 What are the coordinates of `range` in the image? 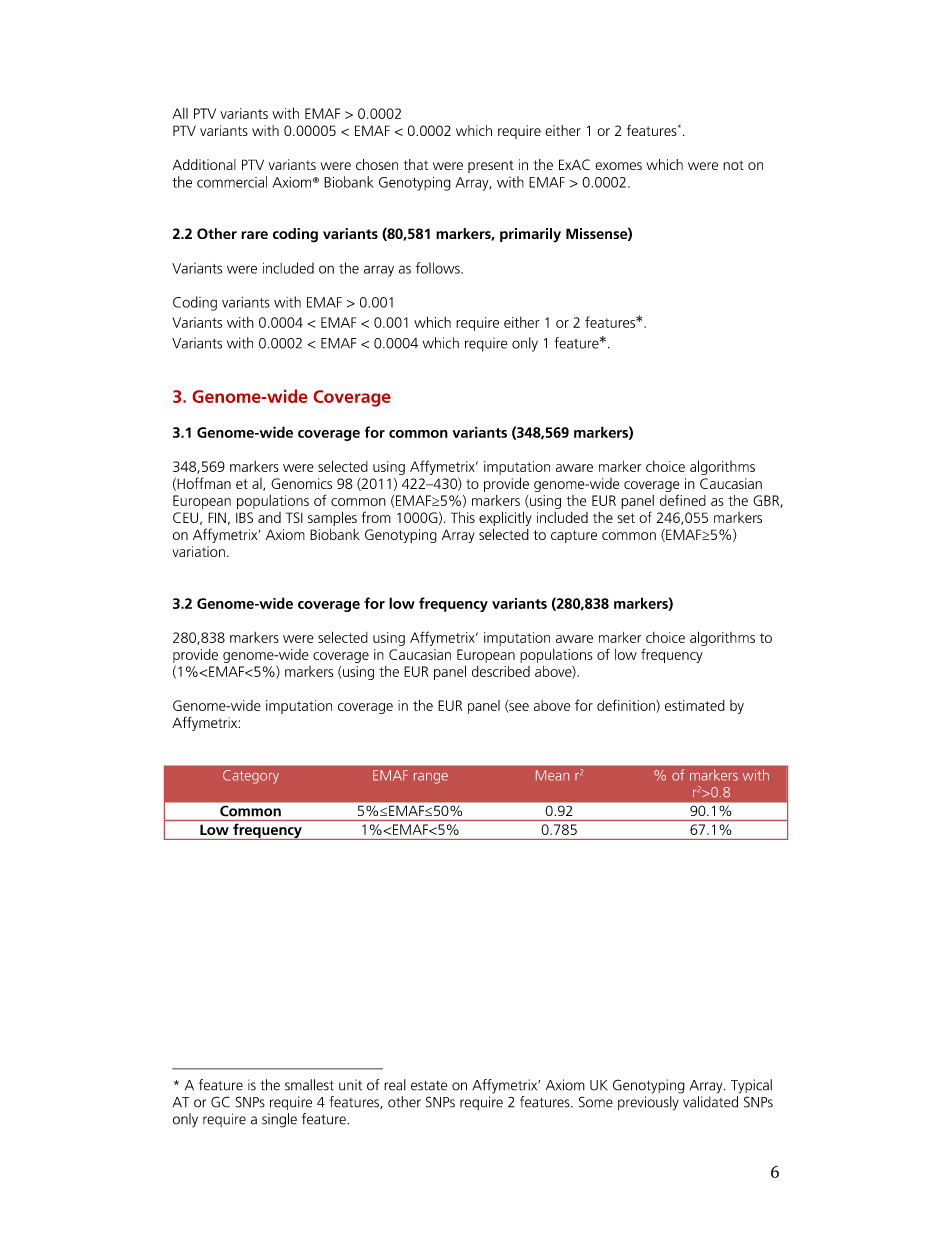 It's located at (431, 778).
